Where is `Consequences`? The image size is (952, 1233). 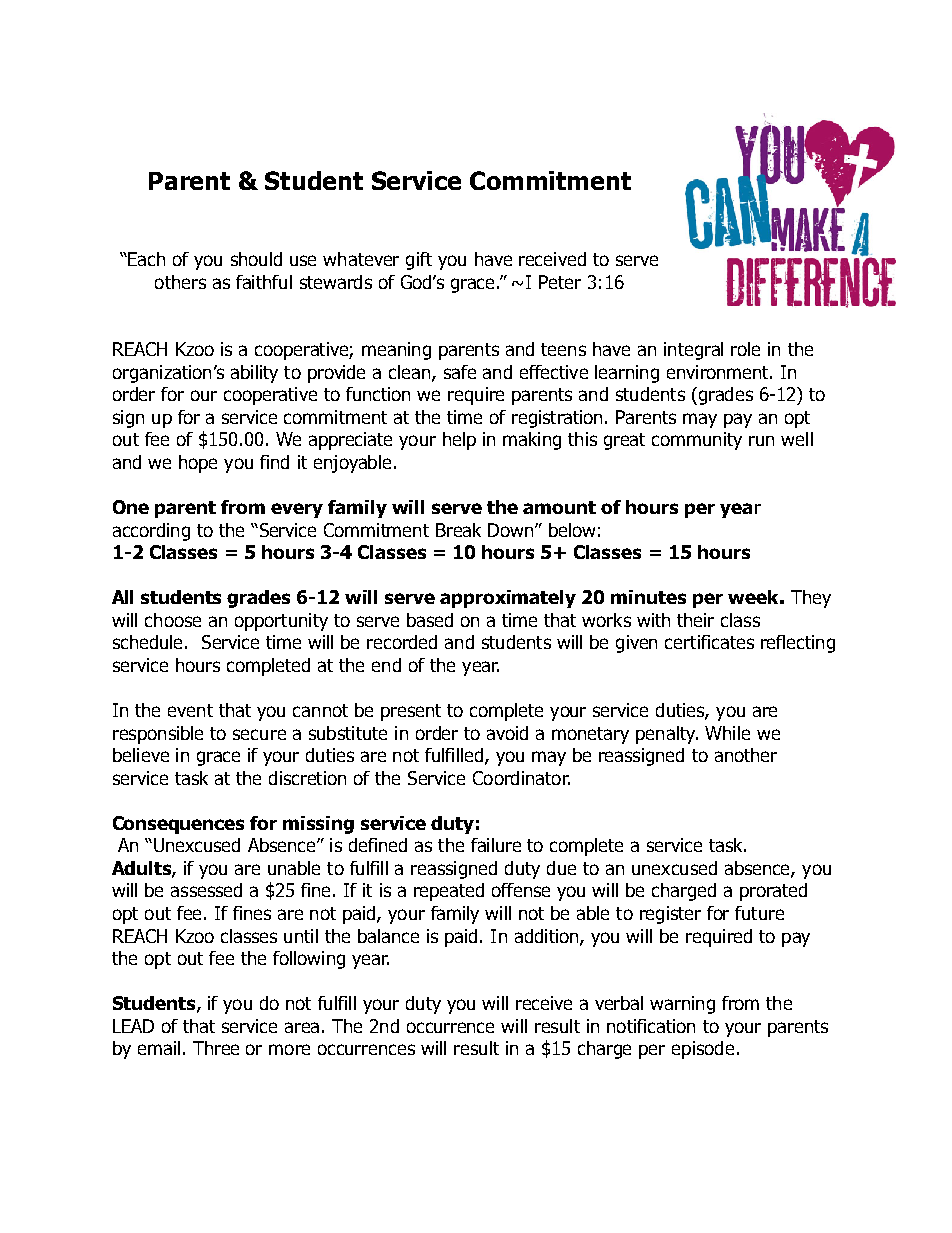 Consequences is located at coordinates (178, 825).
